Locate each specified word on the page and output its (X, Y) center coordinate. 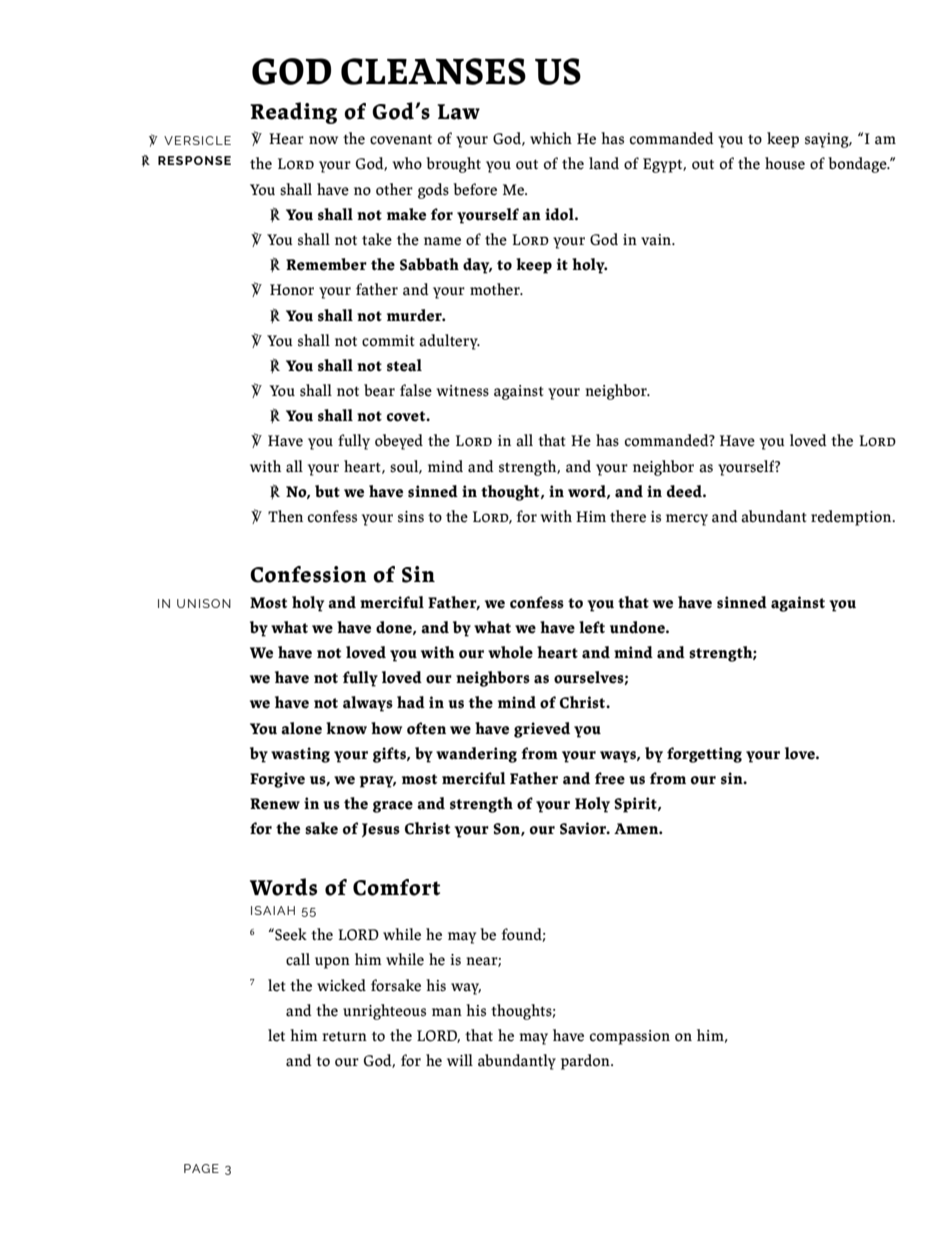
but (327, 491)
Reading (293, 113)
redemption (852, 518)
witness (462, 391)
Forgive (277, 780)
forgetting (704, 755)
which (551, 138)
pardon (586, 1062)
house (785, 163)
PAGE (201, 1168)
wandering (476, 755)
